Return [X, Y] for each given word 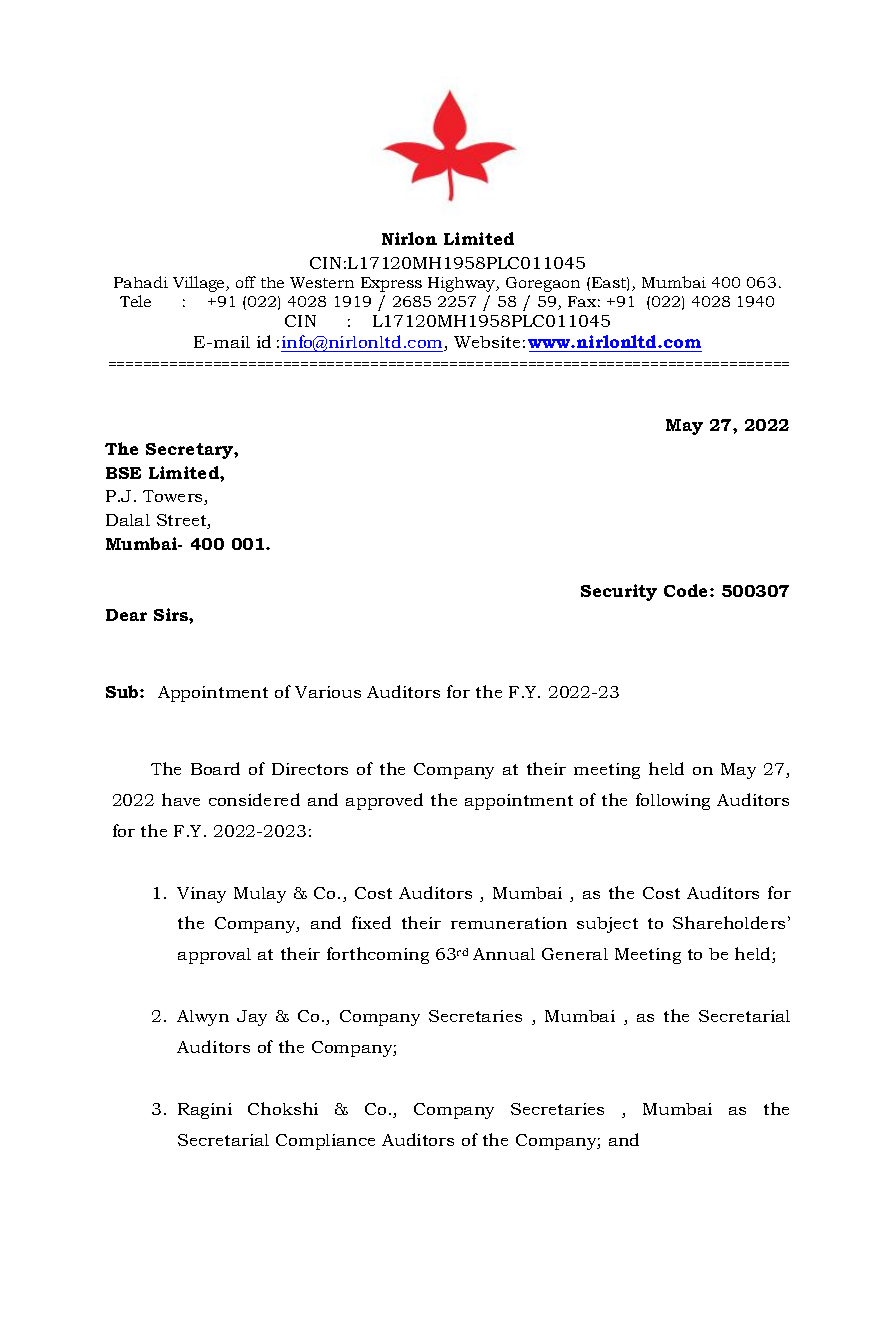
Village [200, 284]
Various [328, 692]
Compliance [325, 1142]
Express [391, 284]
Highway [463, 284]
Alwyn [203, 1018]
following [673, 801]
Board [215, 768]
